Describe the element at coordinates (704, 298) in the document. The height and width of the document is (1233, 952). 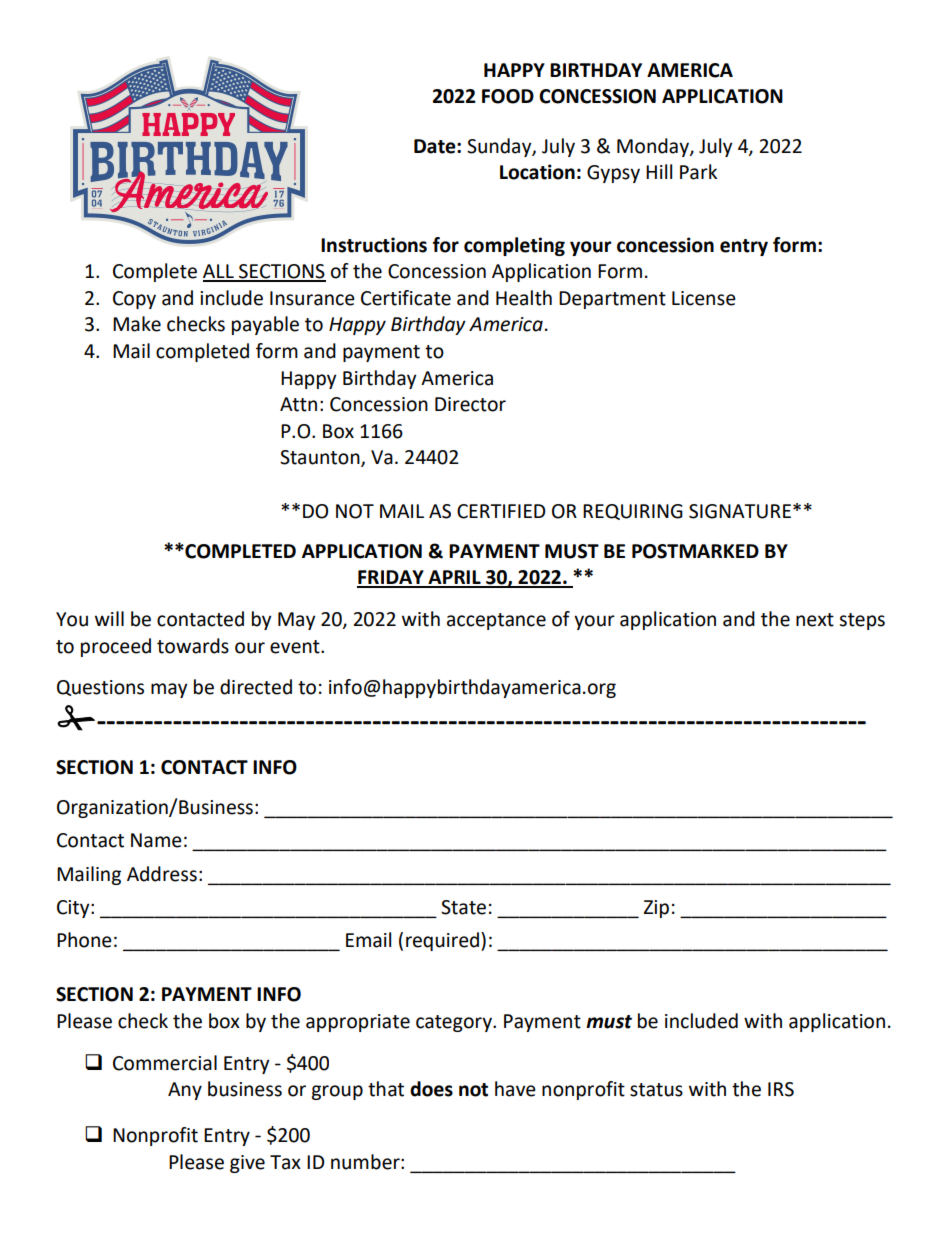
I see `License` at that location.
